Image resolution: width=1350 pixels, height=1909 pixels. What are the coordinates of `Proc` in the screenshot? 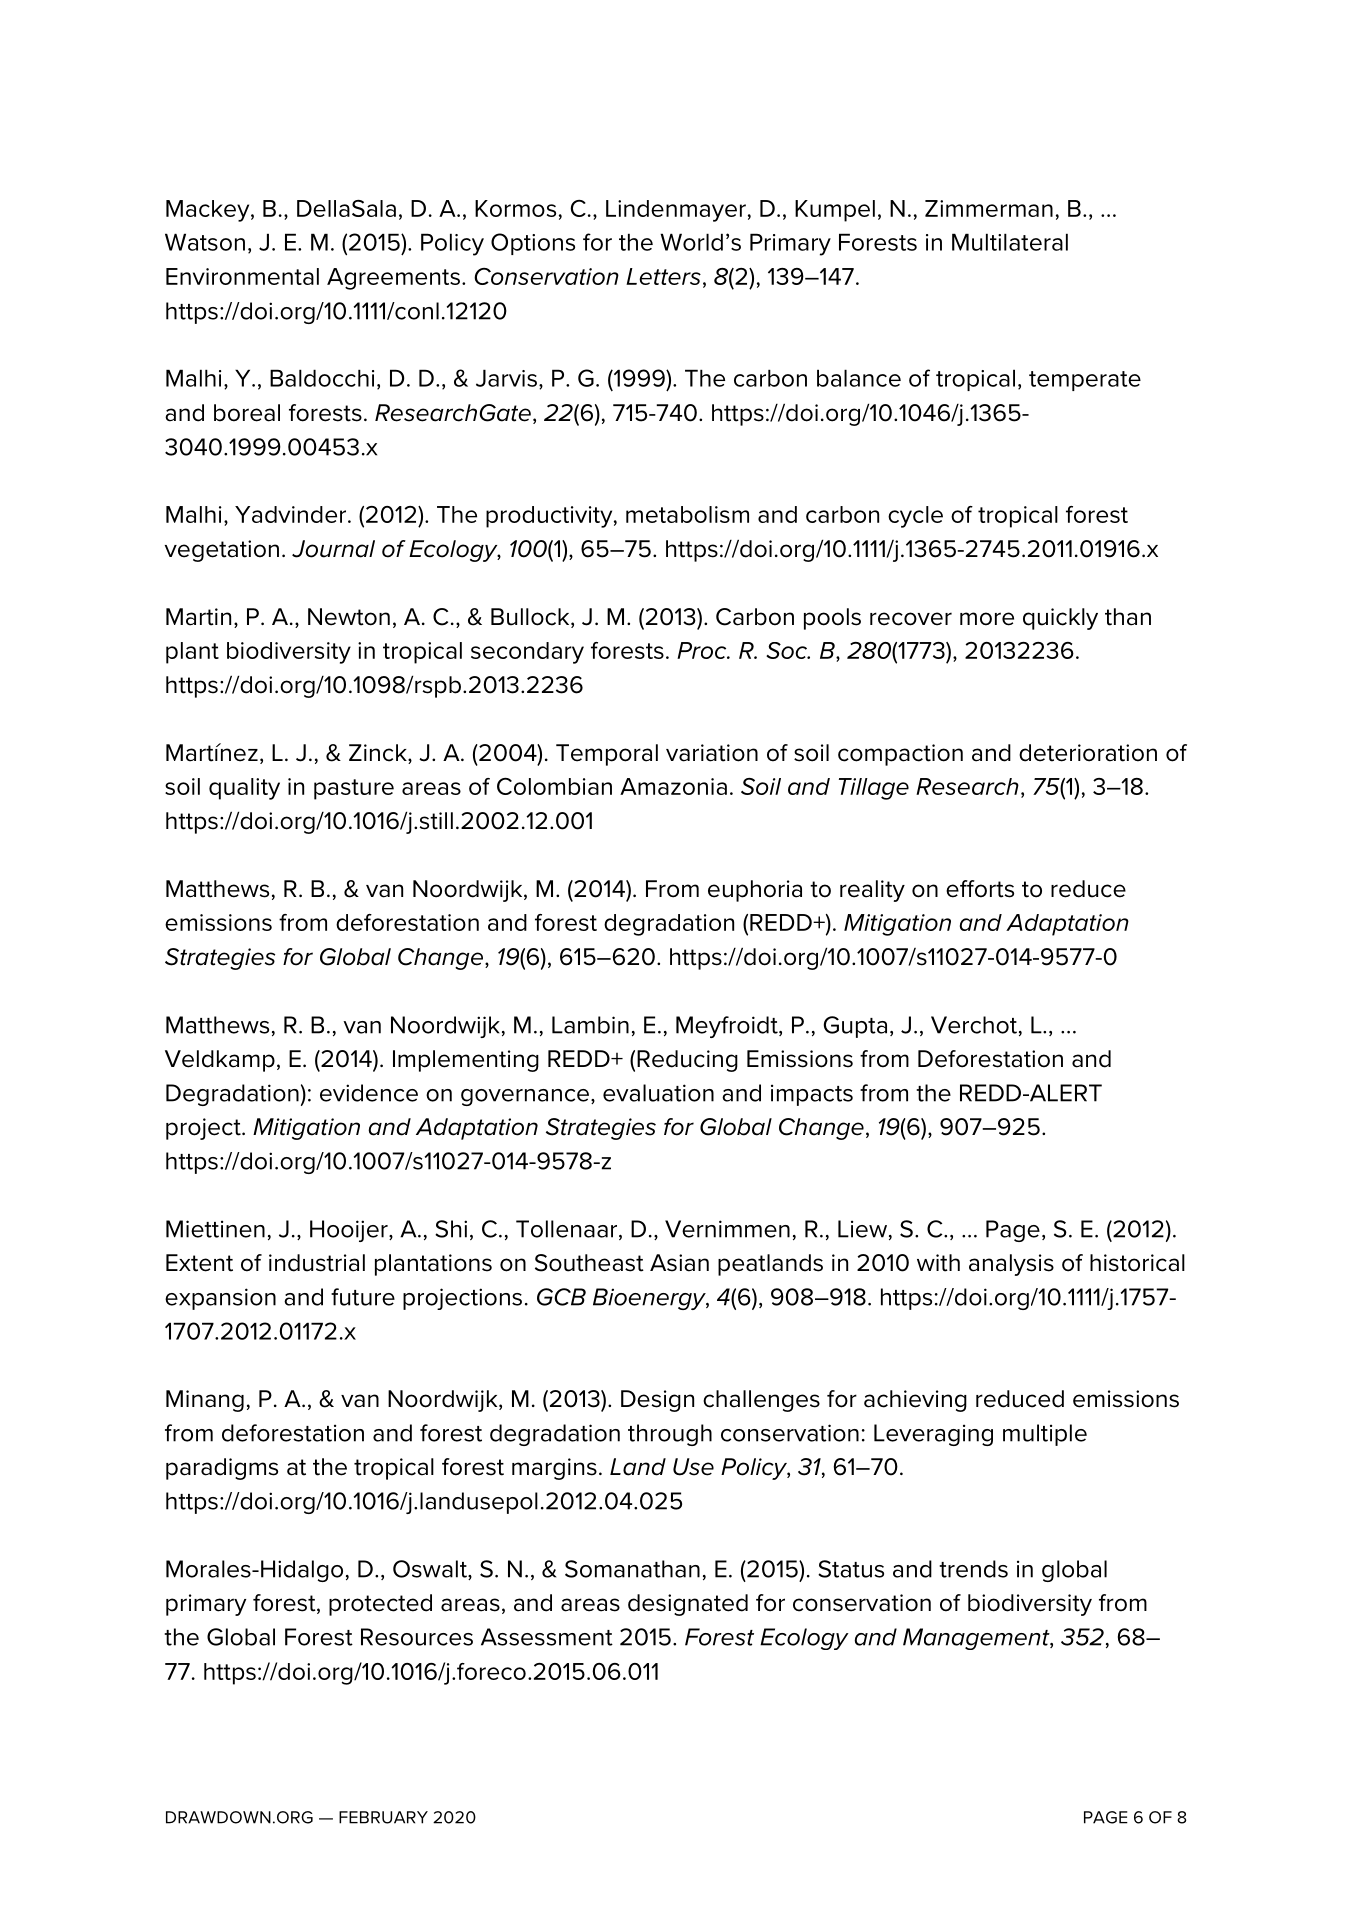 It's located at (703, 650).
